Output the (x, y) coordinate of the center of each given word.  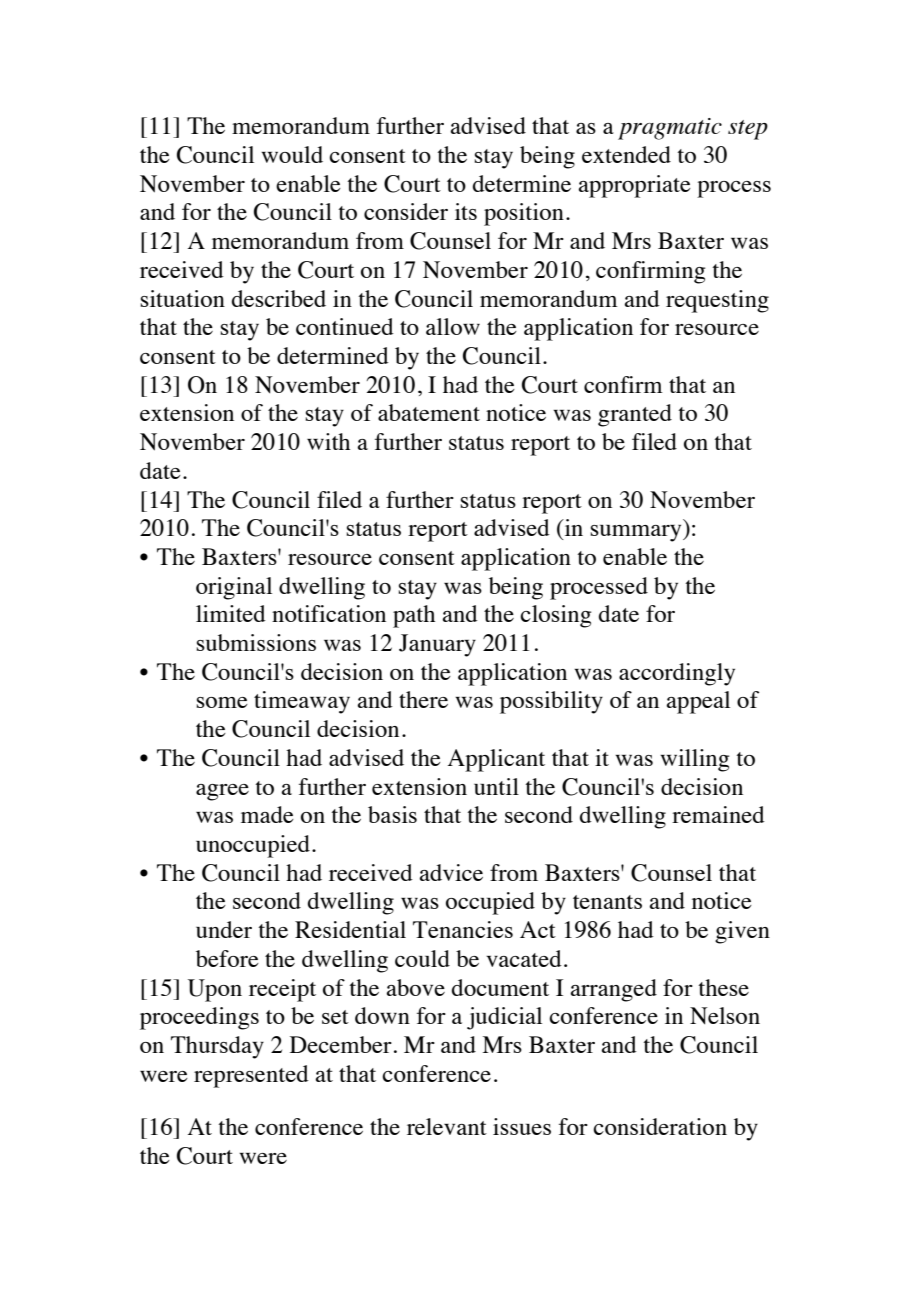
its (466, 211)
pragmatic (670, 129)
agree (222, 792)
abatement (429, 412)
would (292, 154)
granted (635, 415)
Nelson (725, 1015)
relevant (447, 1126)
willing (694, 760)
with (328, 441)
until (496, 786)
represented (251, 1076)
